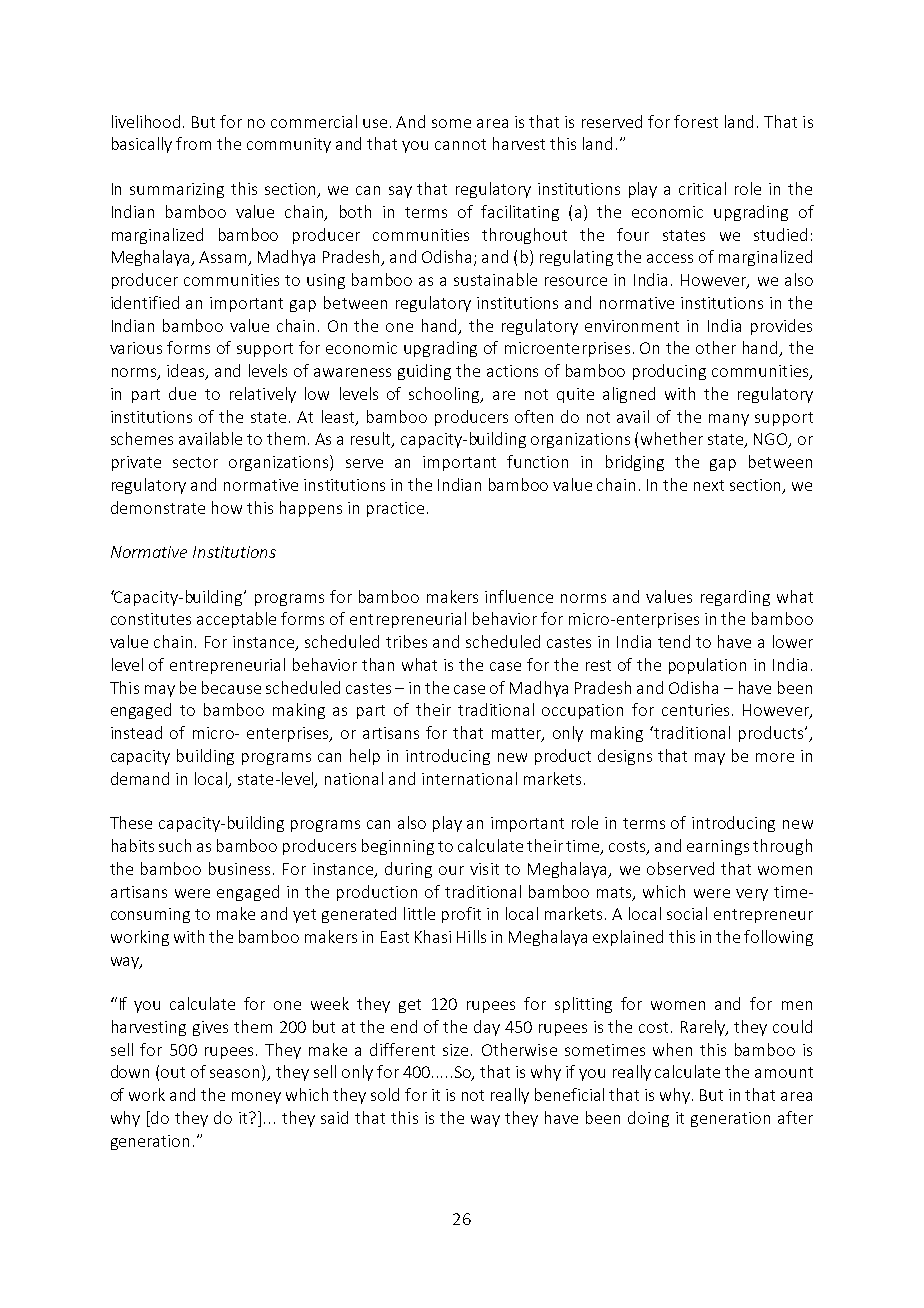 This page has height=1308, width=924. I want to click on schooling, so click(445, 395).
